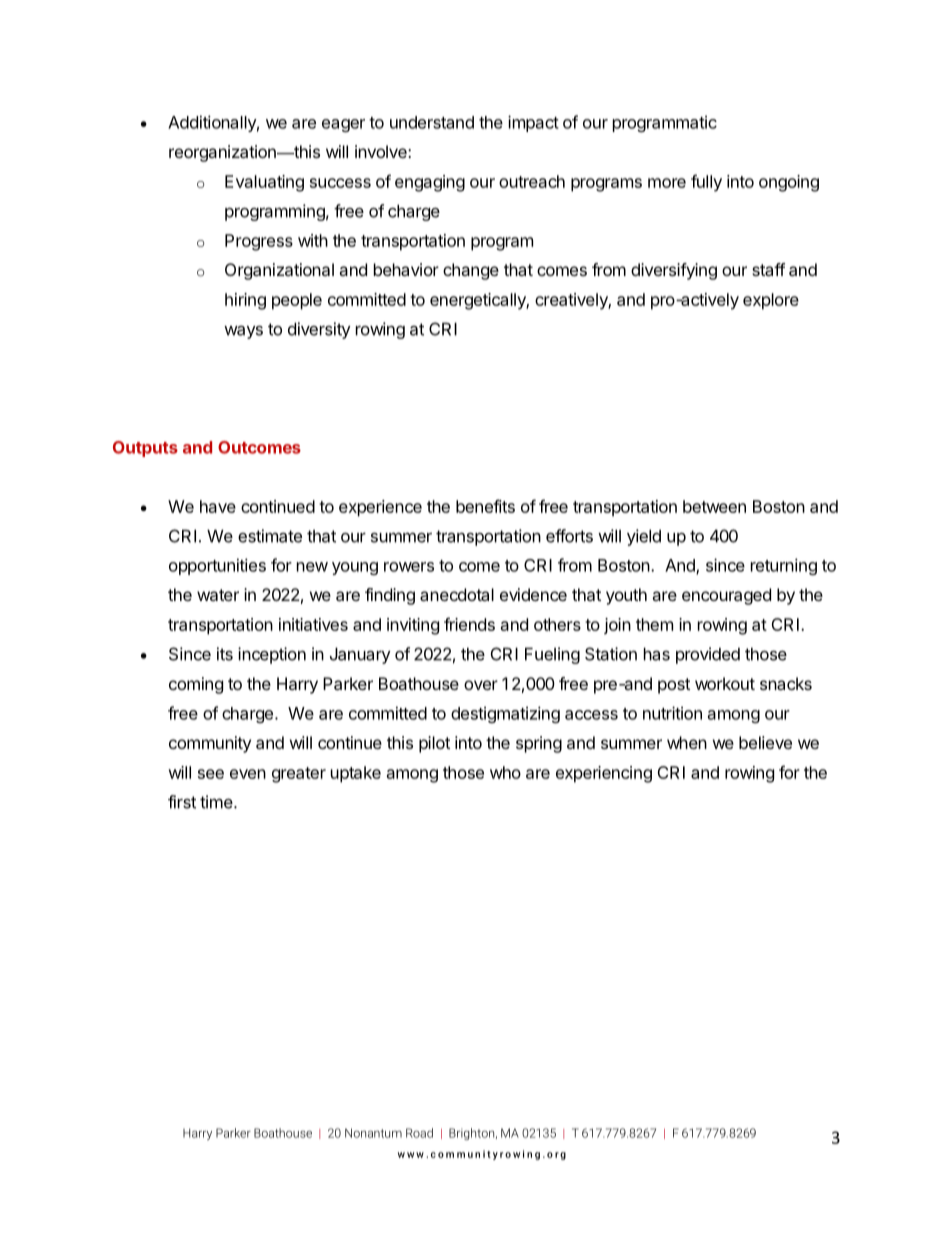  What do you see at coordinates (604, 774) in the page?
I see `experiencing` at bounding box center [604, 774].
